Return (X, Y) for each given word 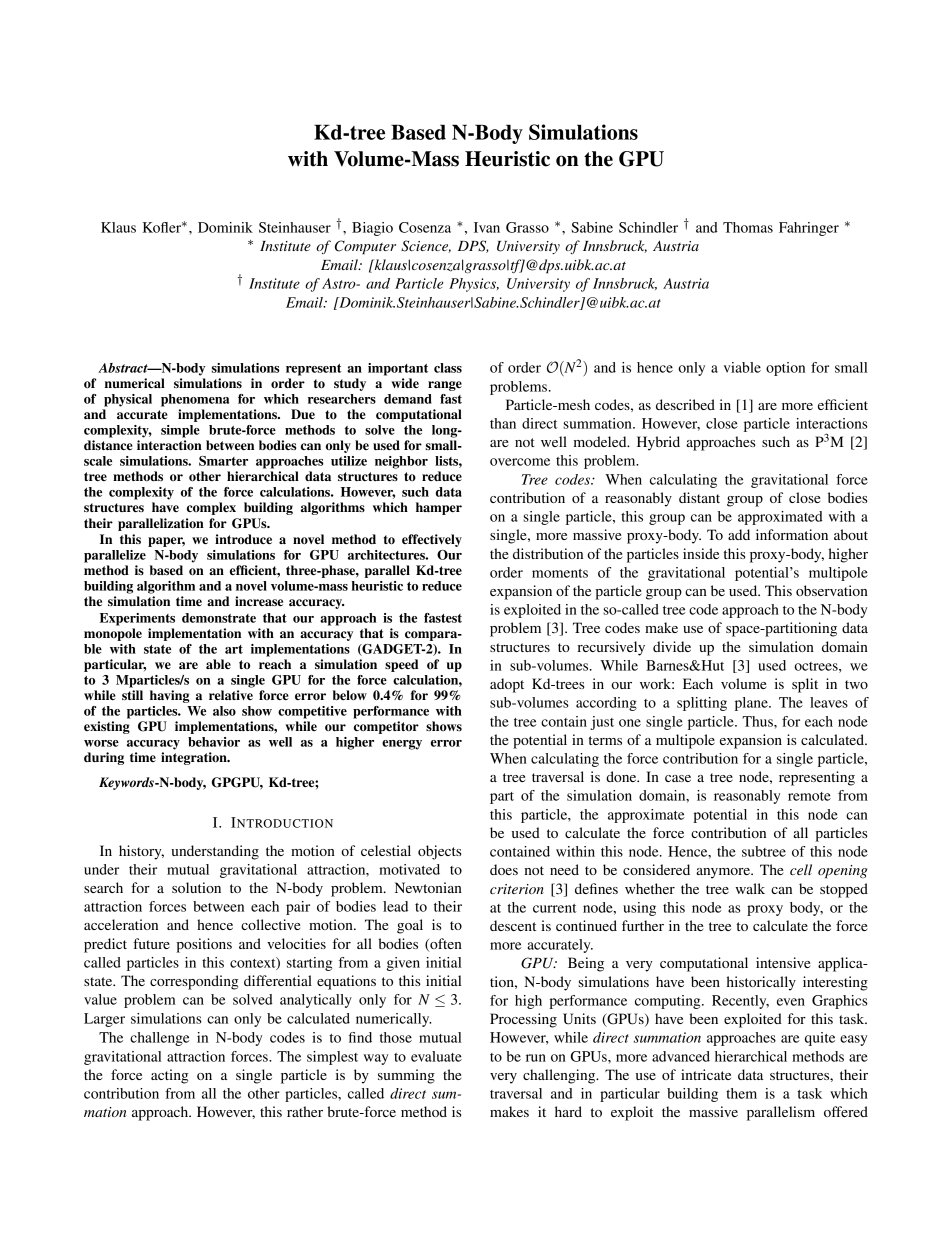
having (170, 696)
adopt (507, 685)
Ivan (487, 227)
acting (169, 1076)
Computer (365, 247)
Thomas (748, 227)
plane (752, 704)
